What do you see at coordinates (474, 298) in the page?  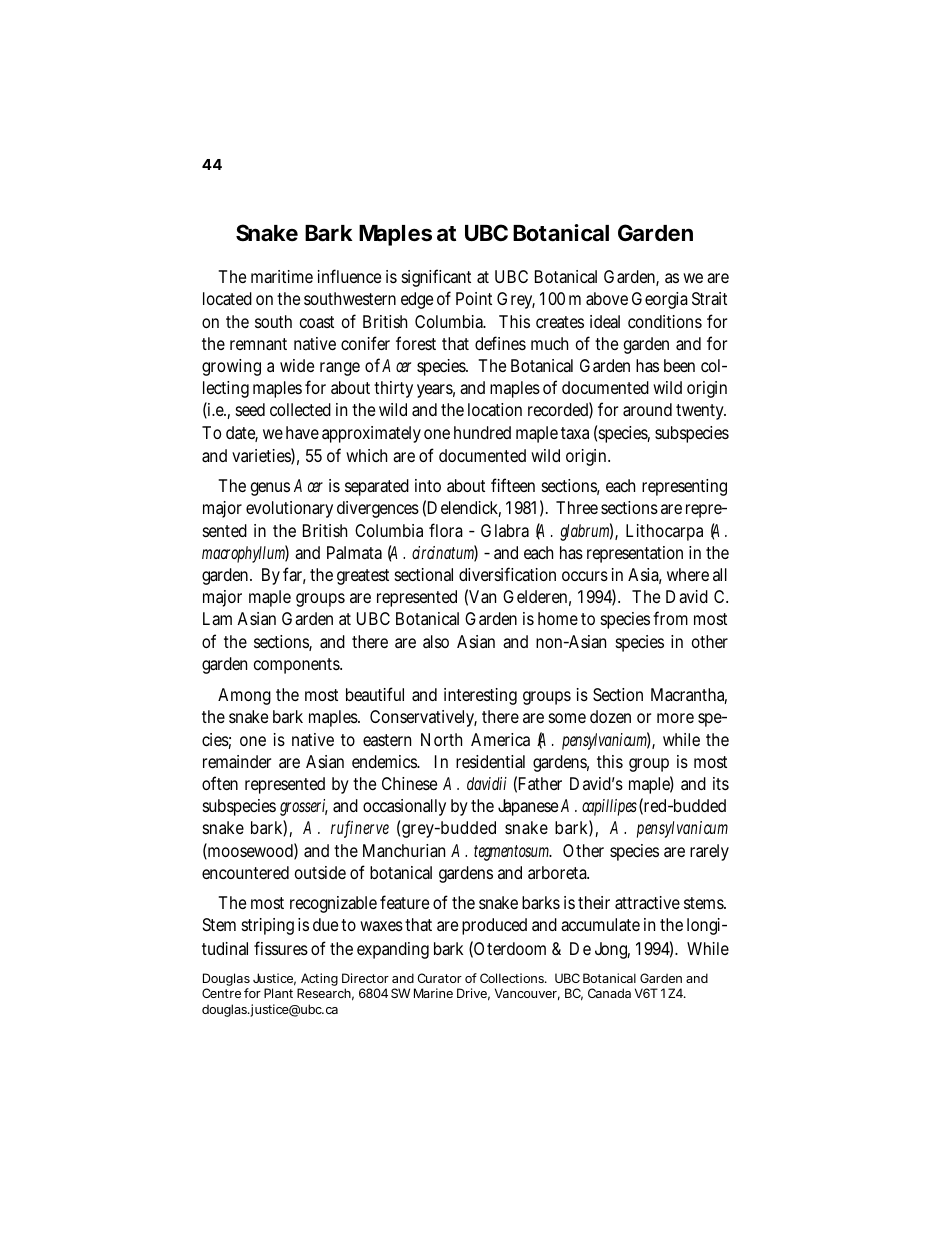 I see `Point` at bounding box center [474, 298].
